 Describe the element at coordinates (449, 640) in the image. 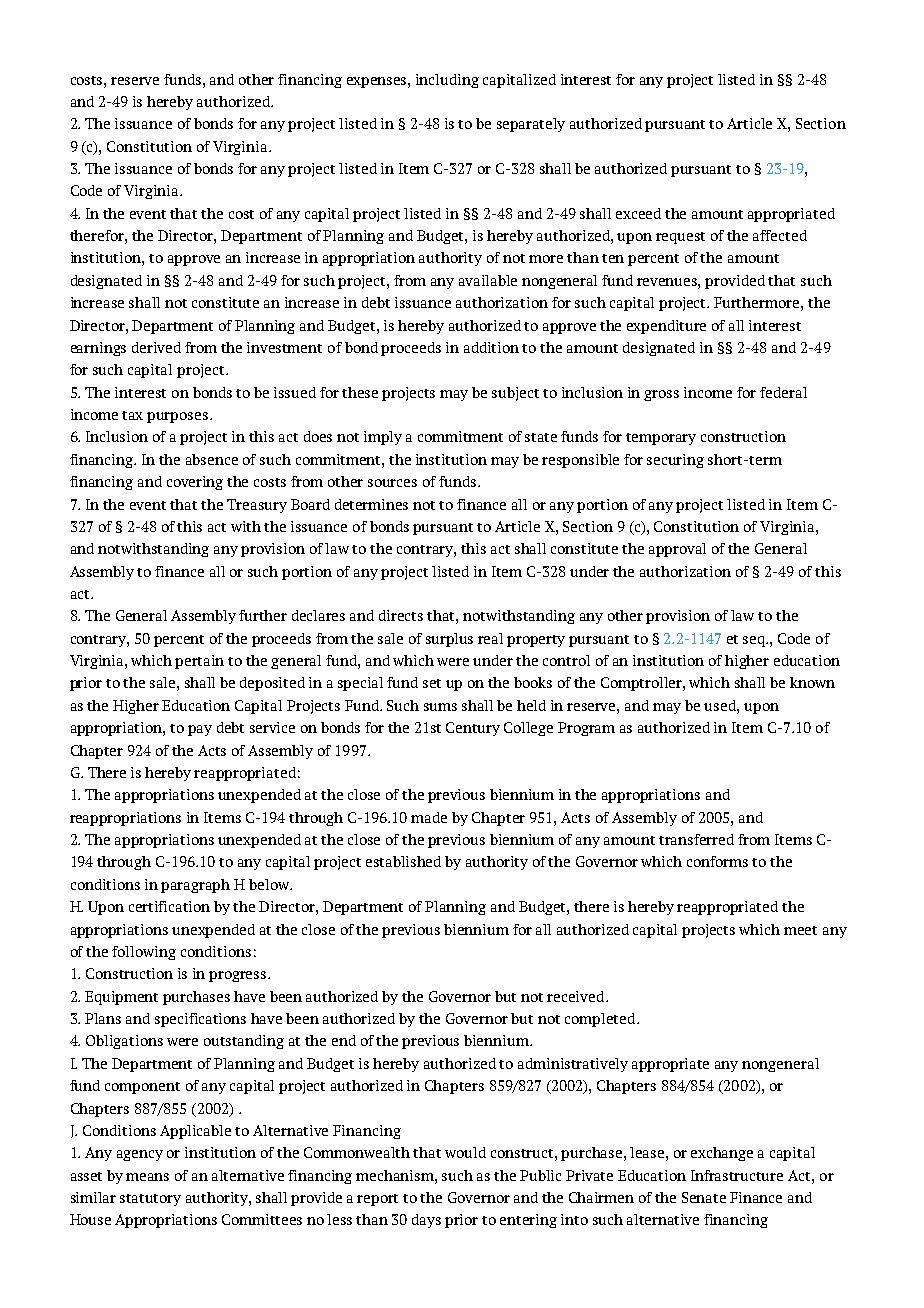

I see `surplus` at that location.
